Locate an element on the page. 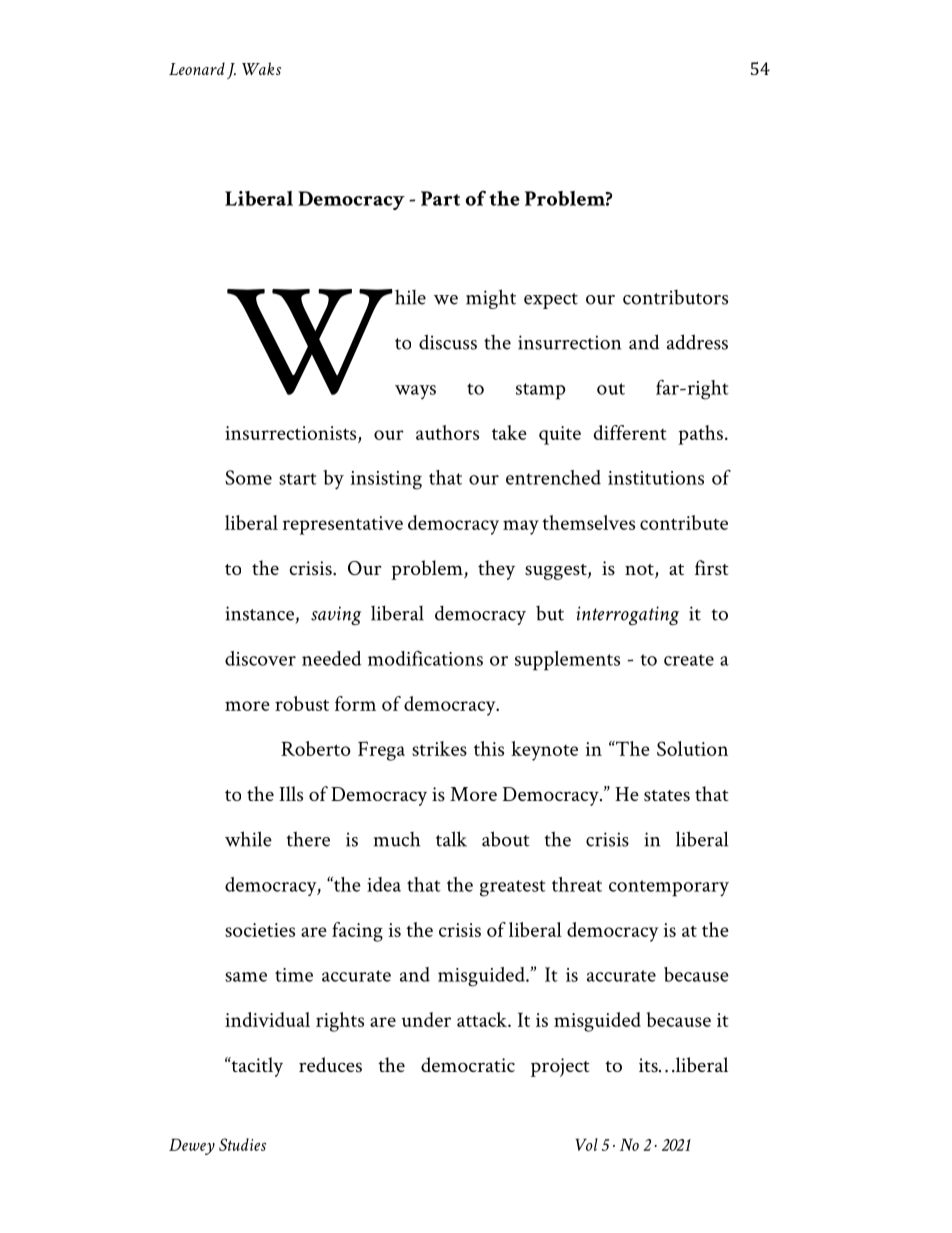 Image resolution: width=952 pixels, height=1233 pixels. Studies is located at coordinates (242, 1144).
